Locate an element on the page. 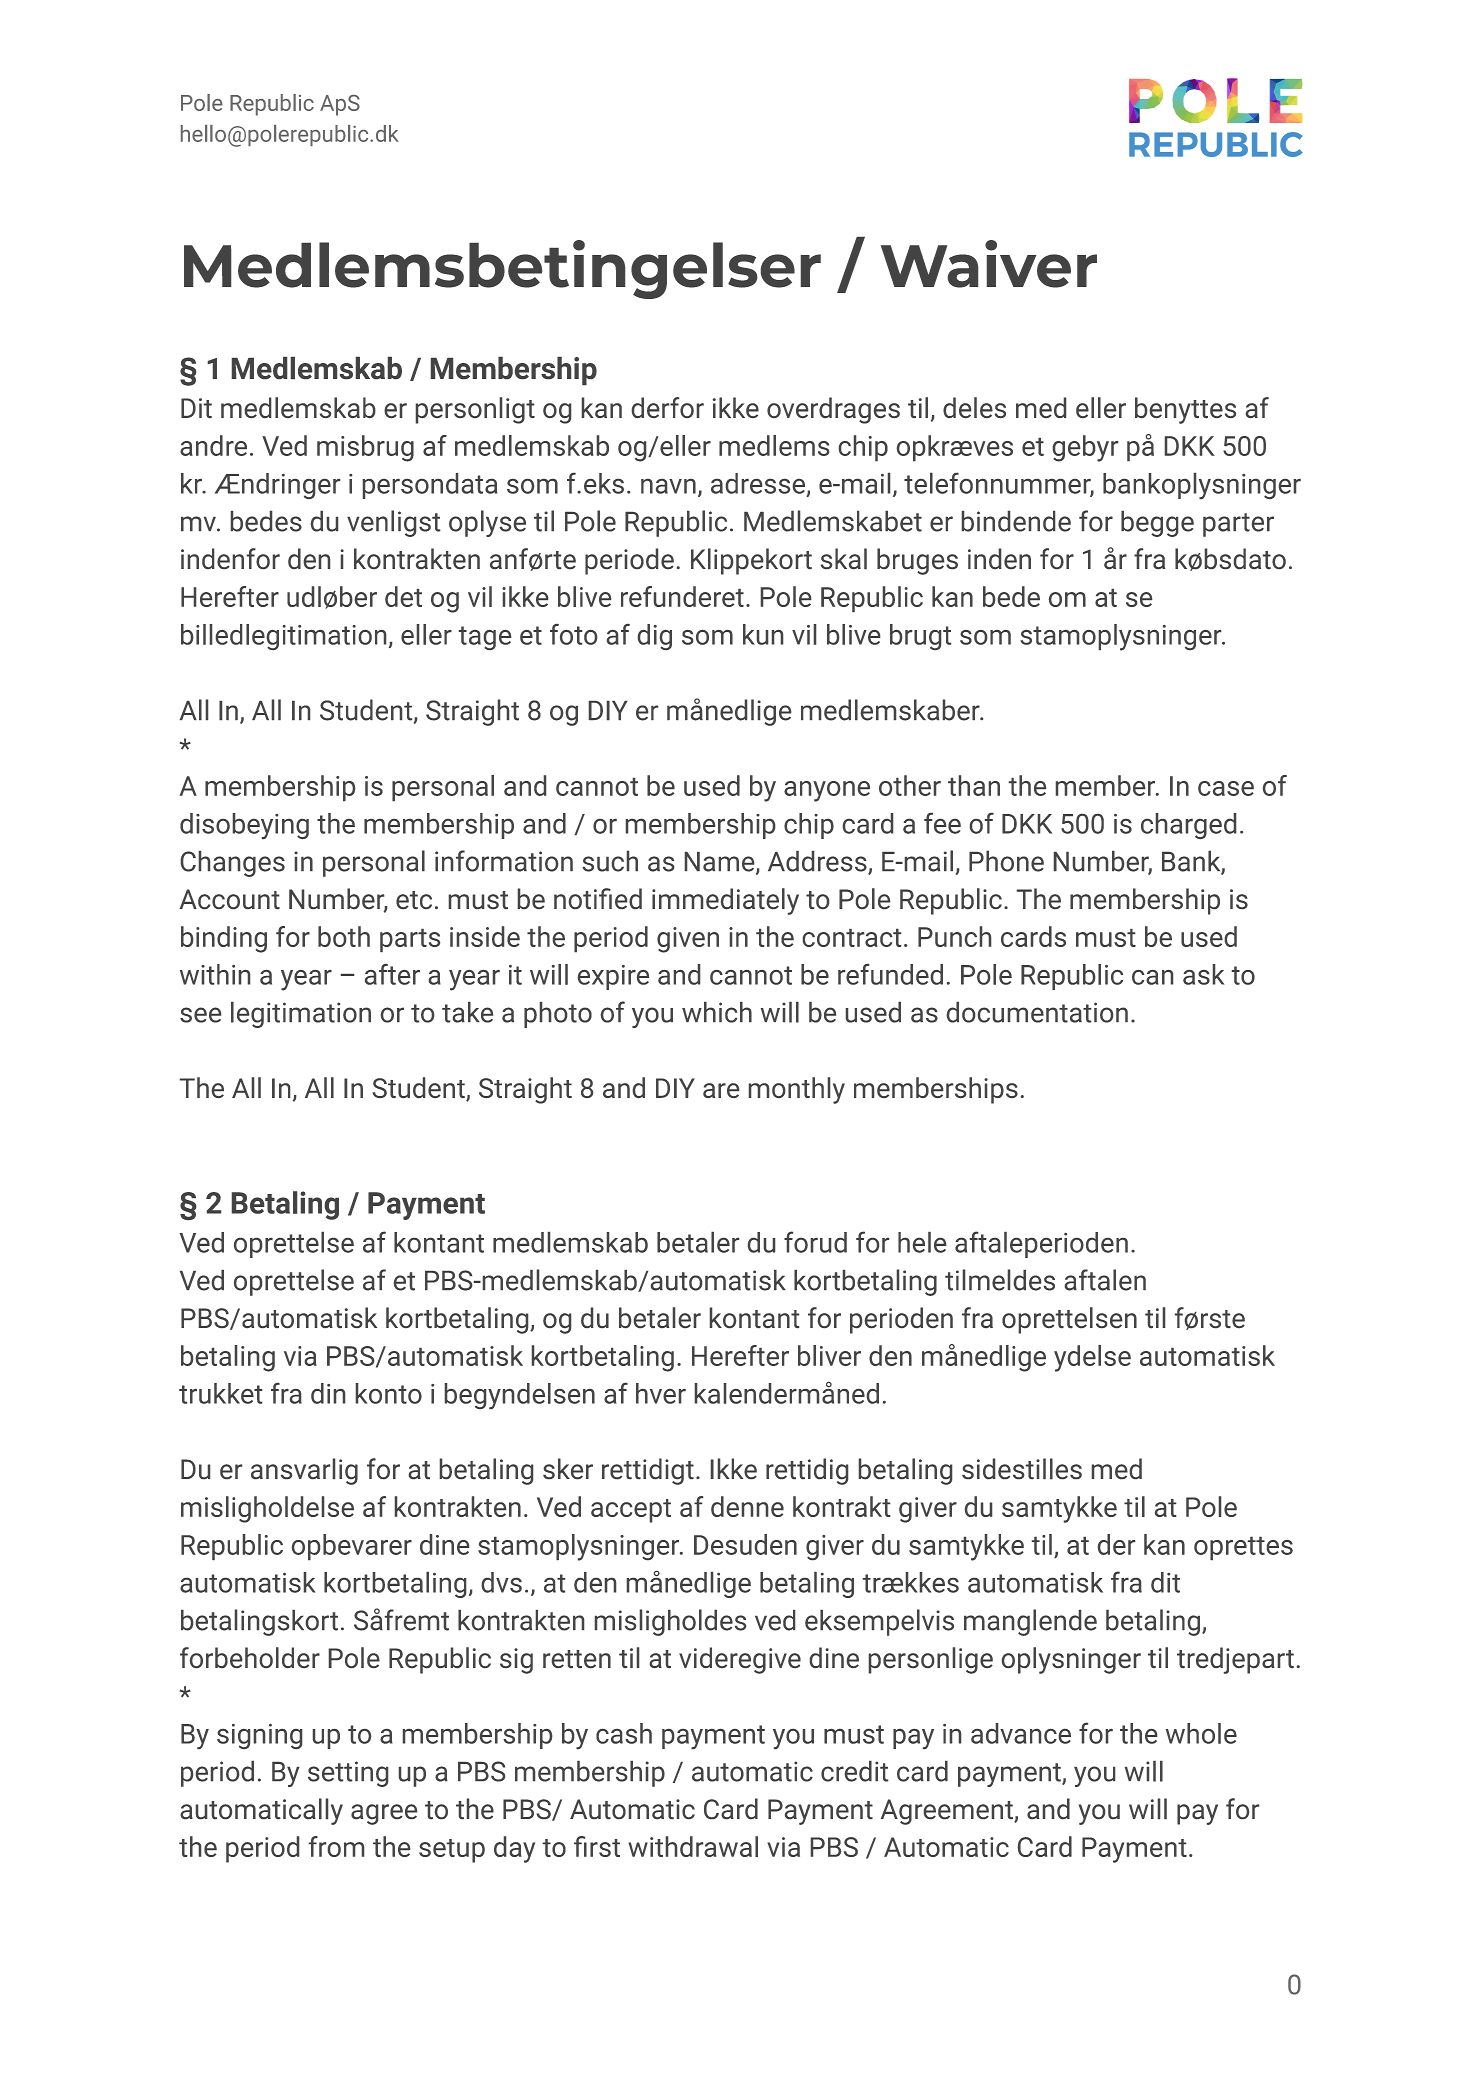 This page has width=1483, height=2095. which is located at coordinates (717, 1012).
